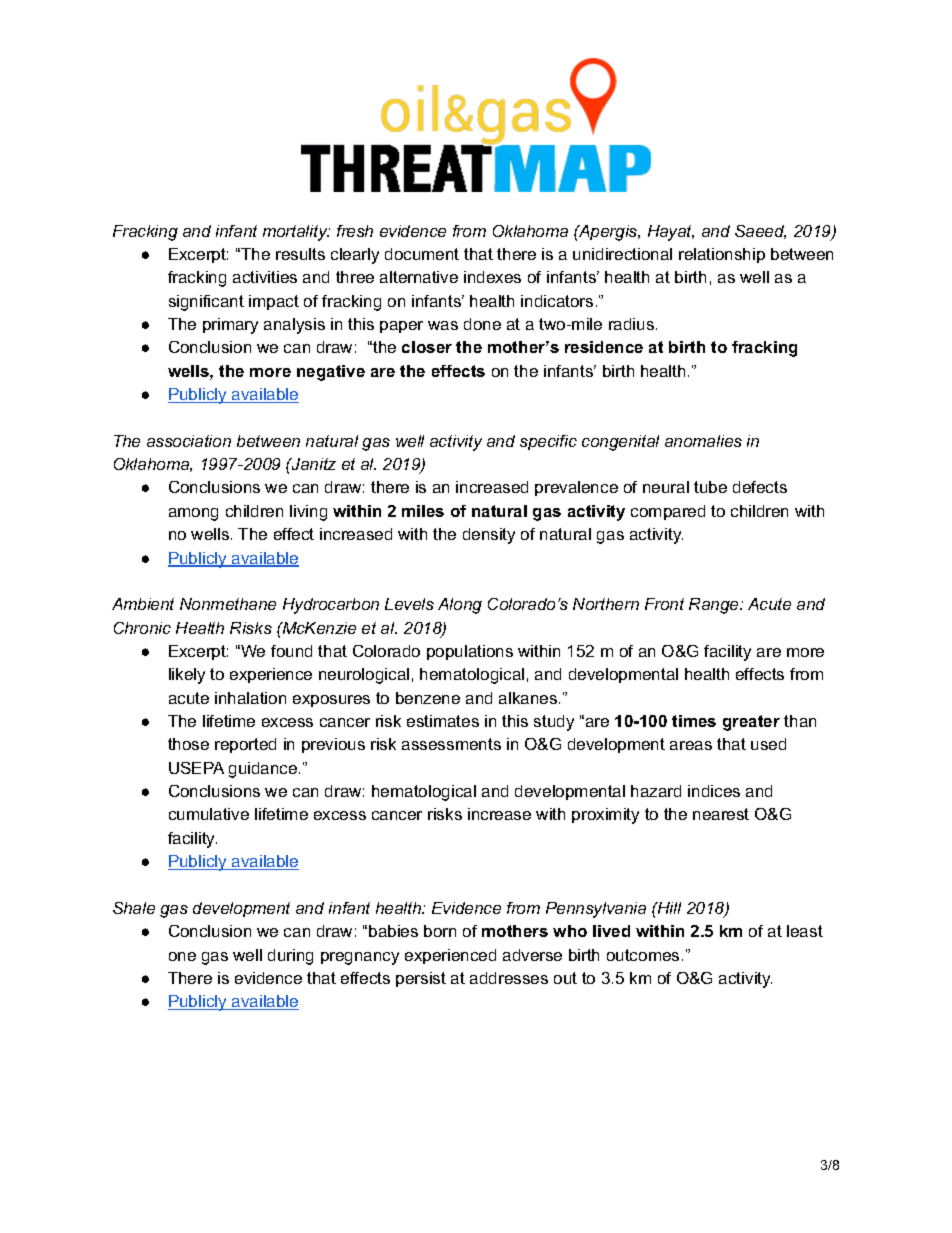  I want to click on document, so click(422, 254).
